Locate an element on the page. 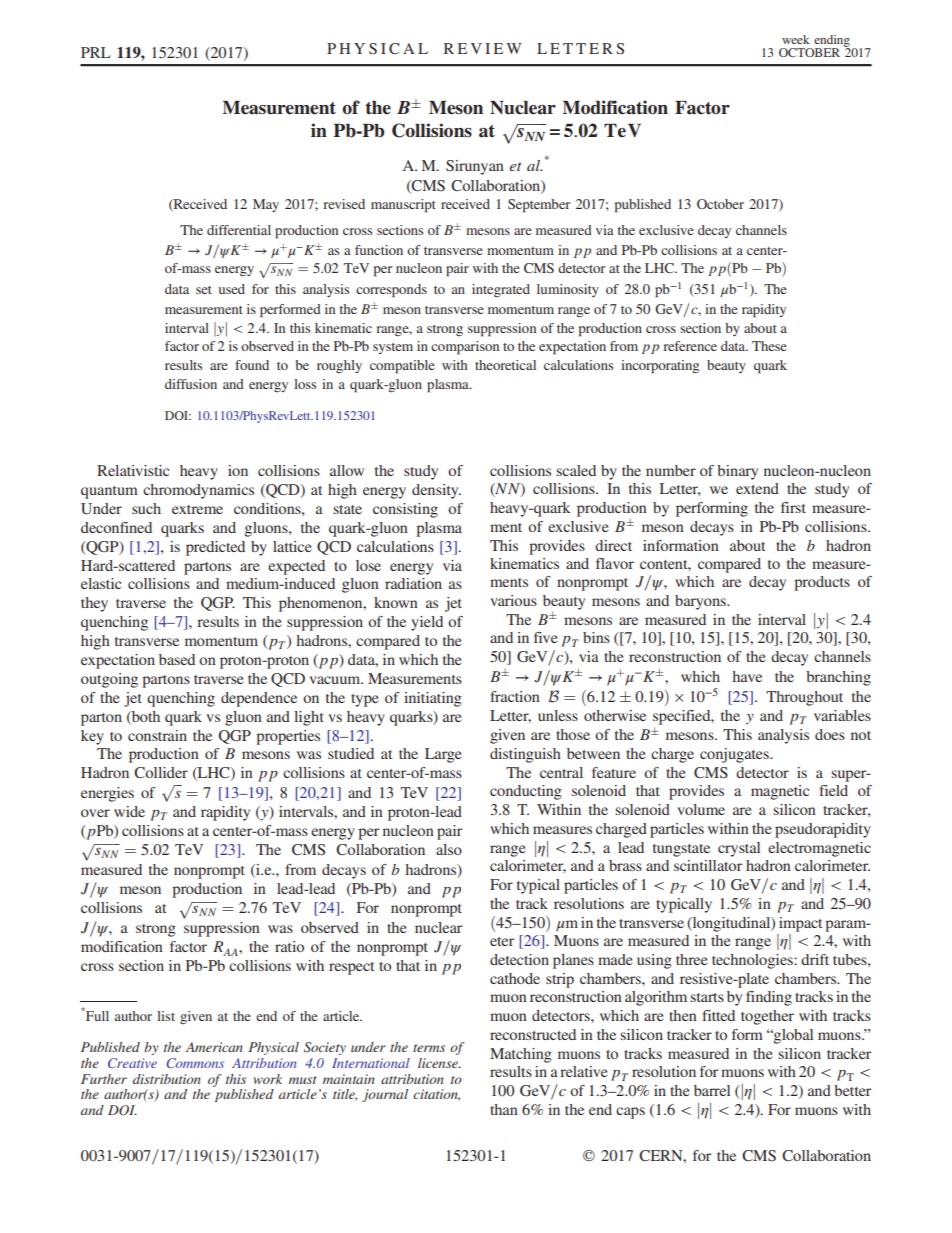 This image has width=952, height=1233. barrel is located at coordinates (712, 1090).
